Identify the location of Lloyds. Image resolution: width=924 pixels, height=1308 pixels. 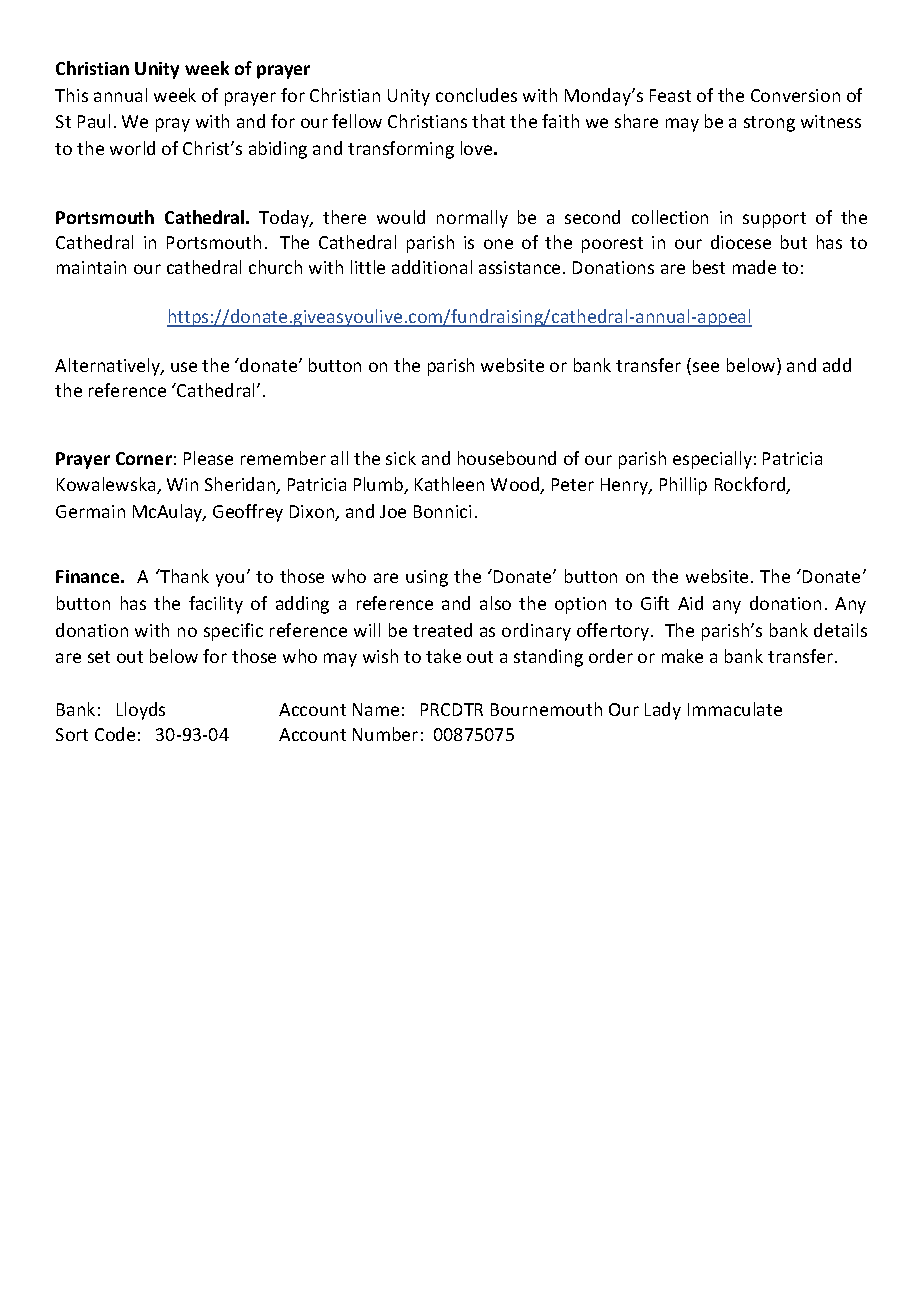
(141, 711).
